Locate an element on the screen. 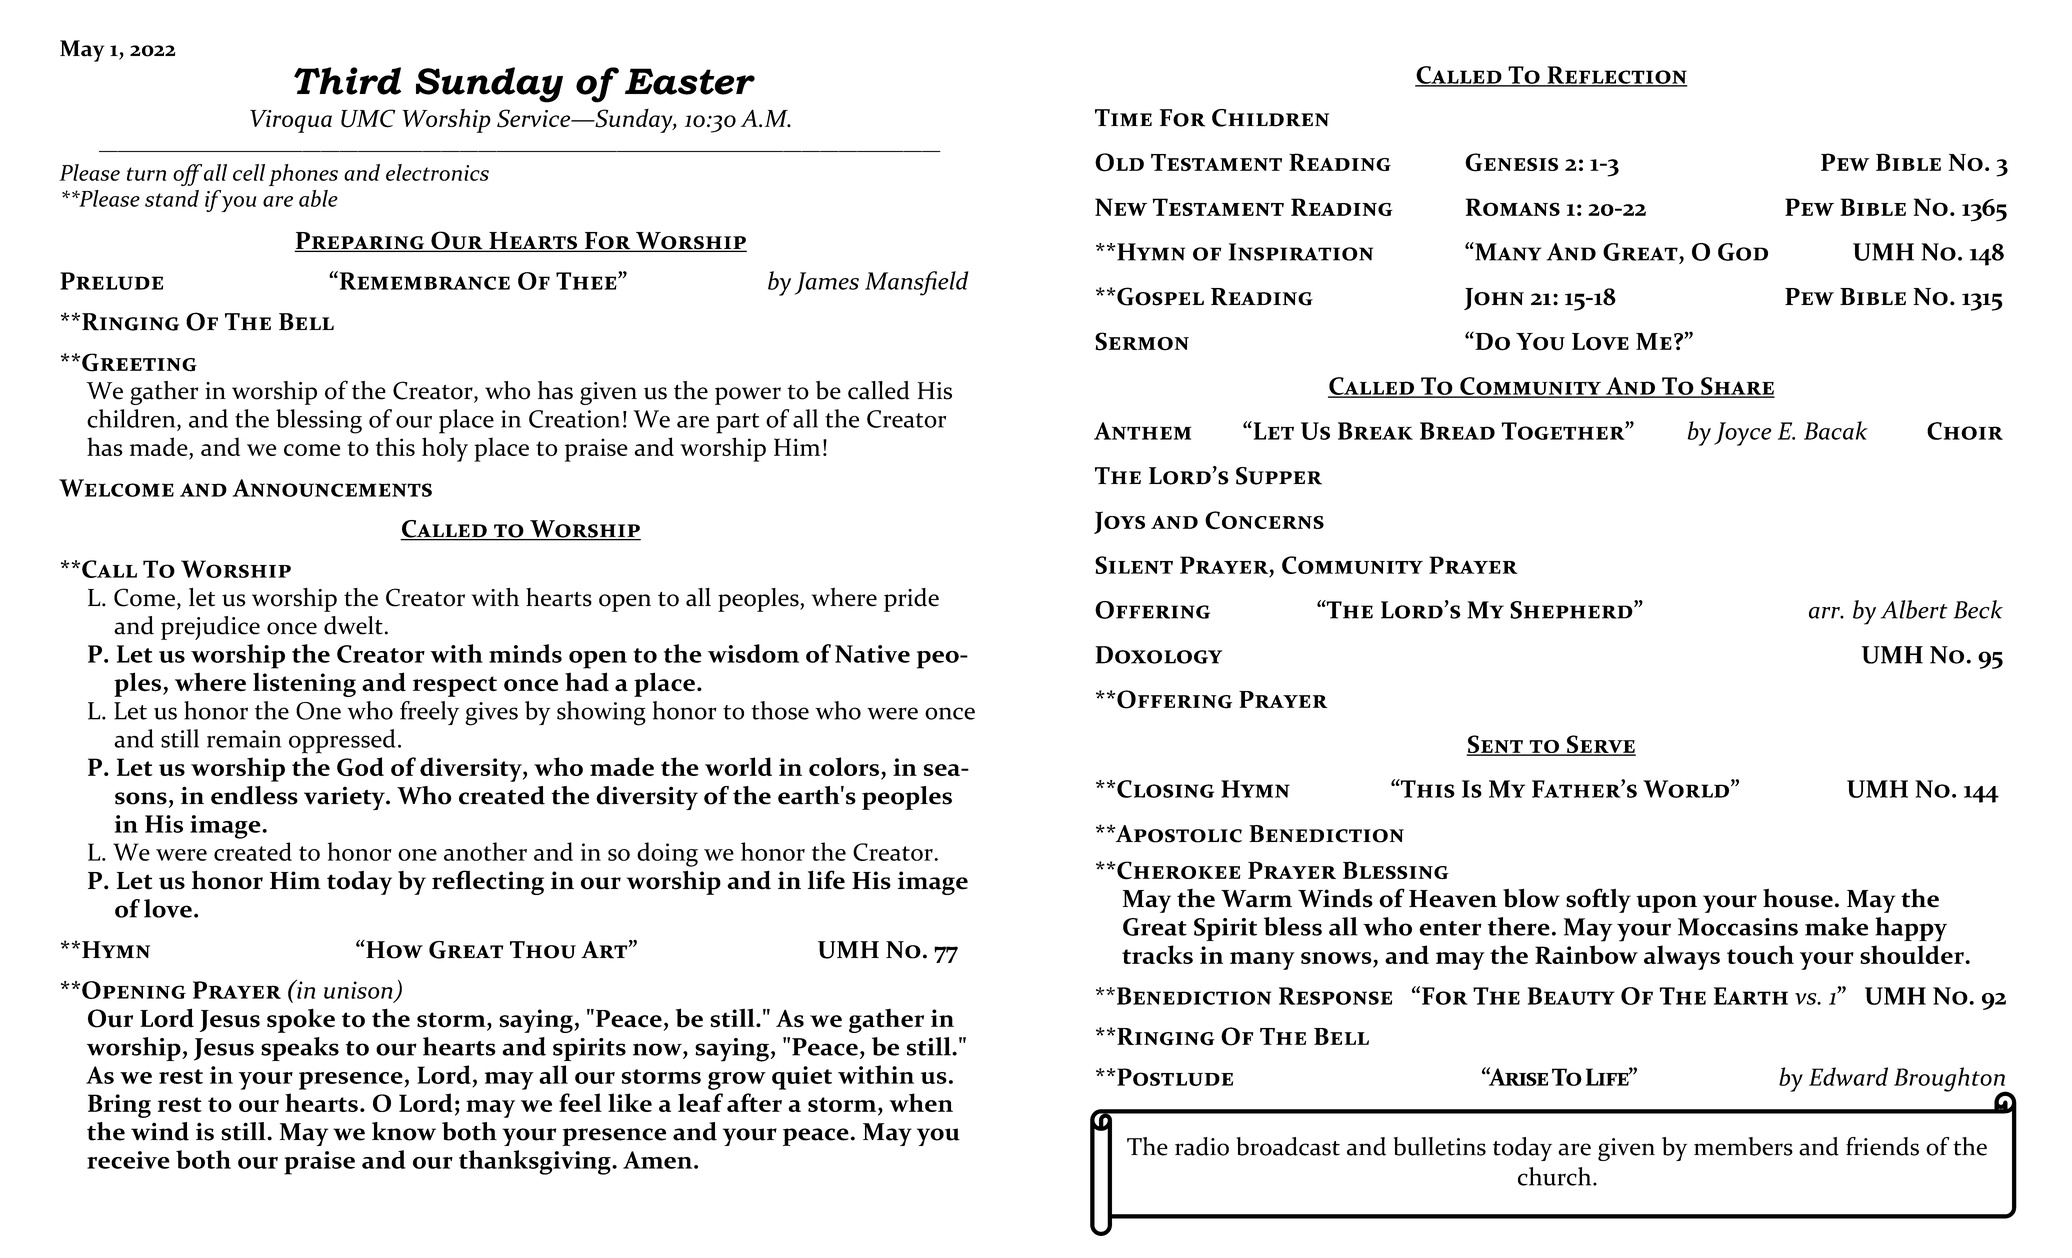  know is located at coordinates (404, 1131).
